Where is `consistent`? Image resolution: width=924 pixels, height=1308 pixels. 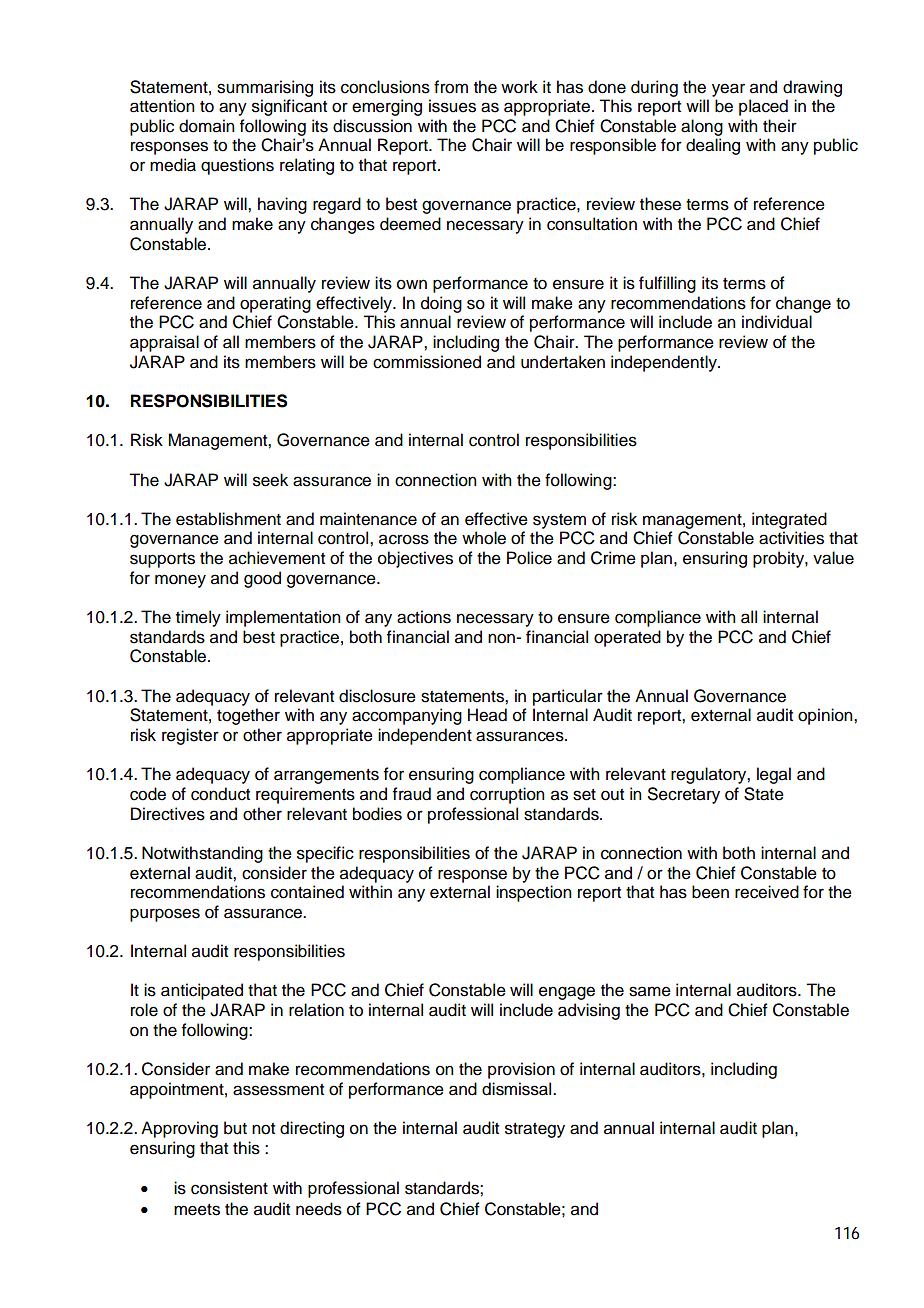 consistent is located at coordinates (229, 1188).
